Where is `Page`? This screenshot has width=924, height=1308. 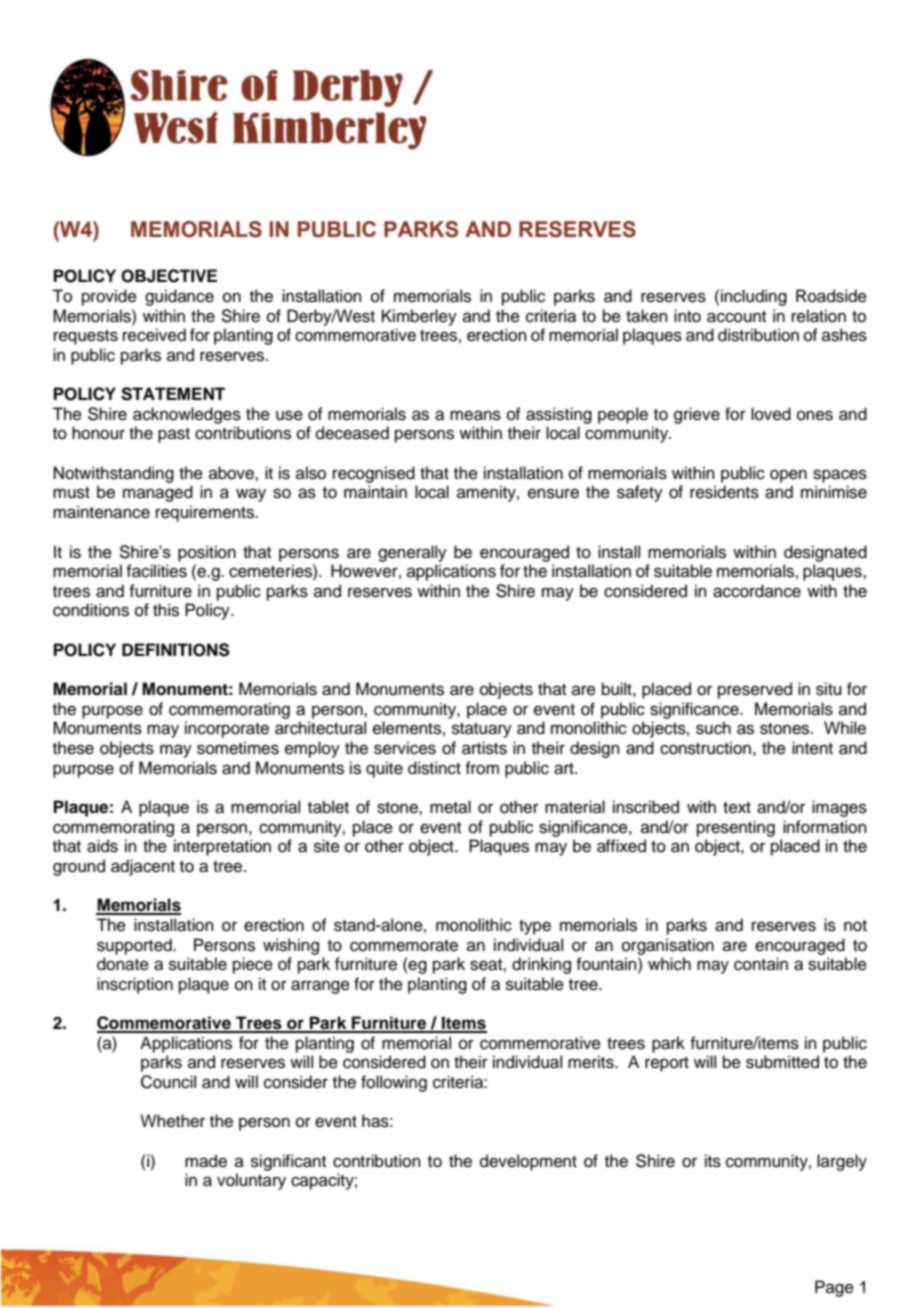
Page is located at coordinates (834, 1288).
